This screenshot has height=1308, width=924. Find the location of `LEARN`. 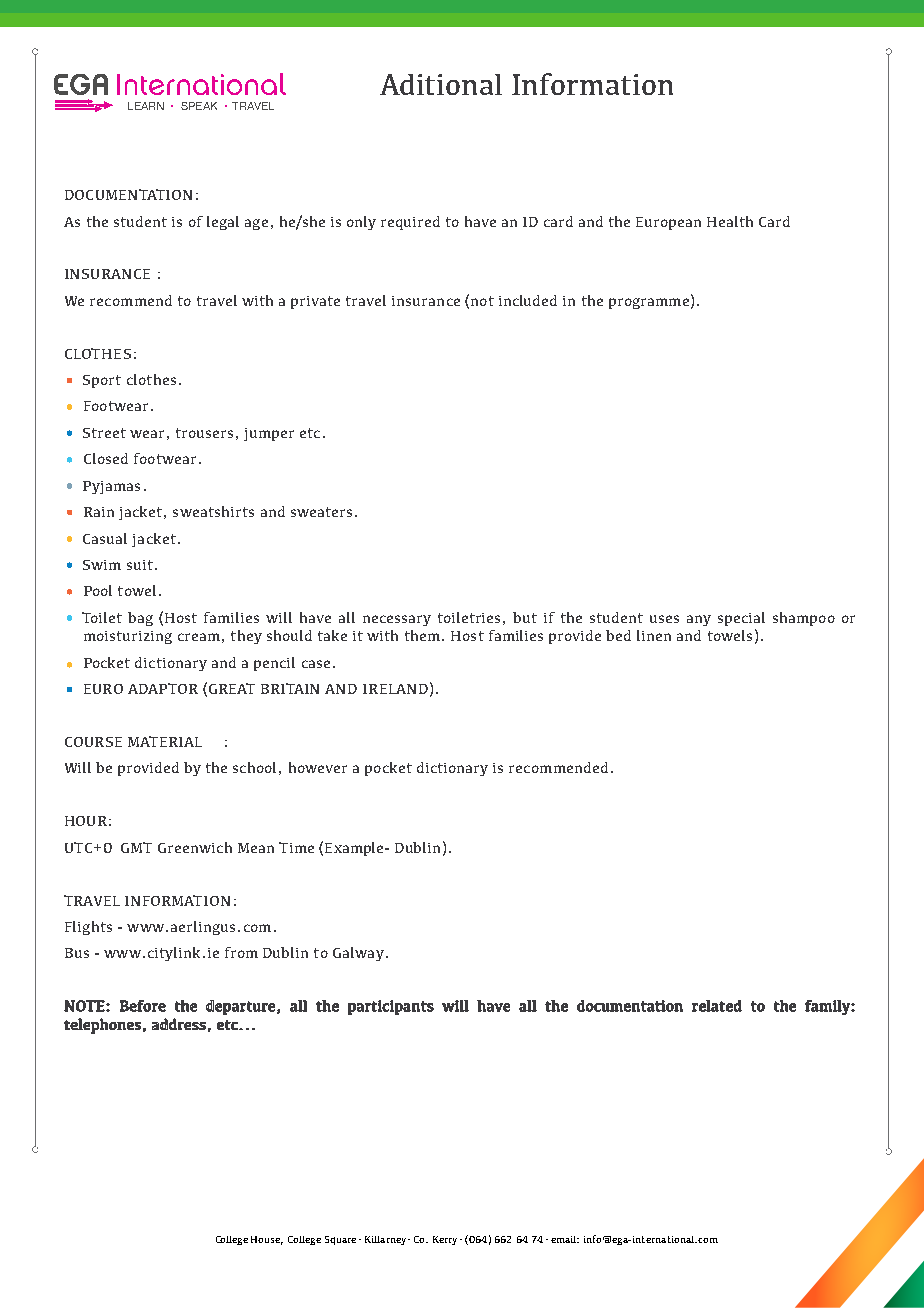

LEARN is located at coordinates (146, 106).
